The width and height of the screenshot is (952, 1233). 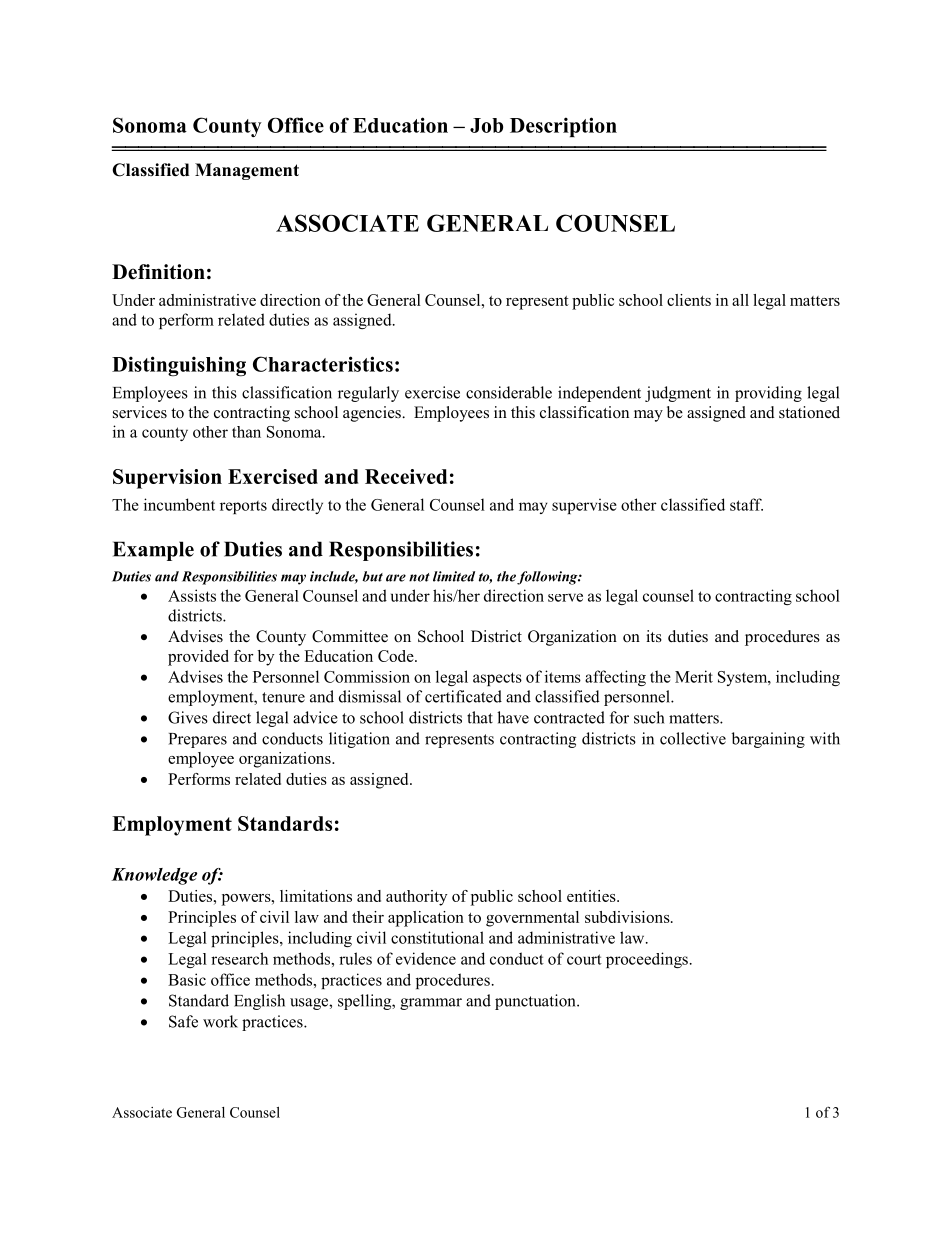 What do you see at coordinates (480, 717) in the screenshot?
I see `that` at bounding box center [480, 717].
